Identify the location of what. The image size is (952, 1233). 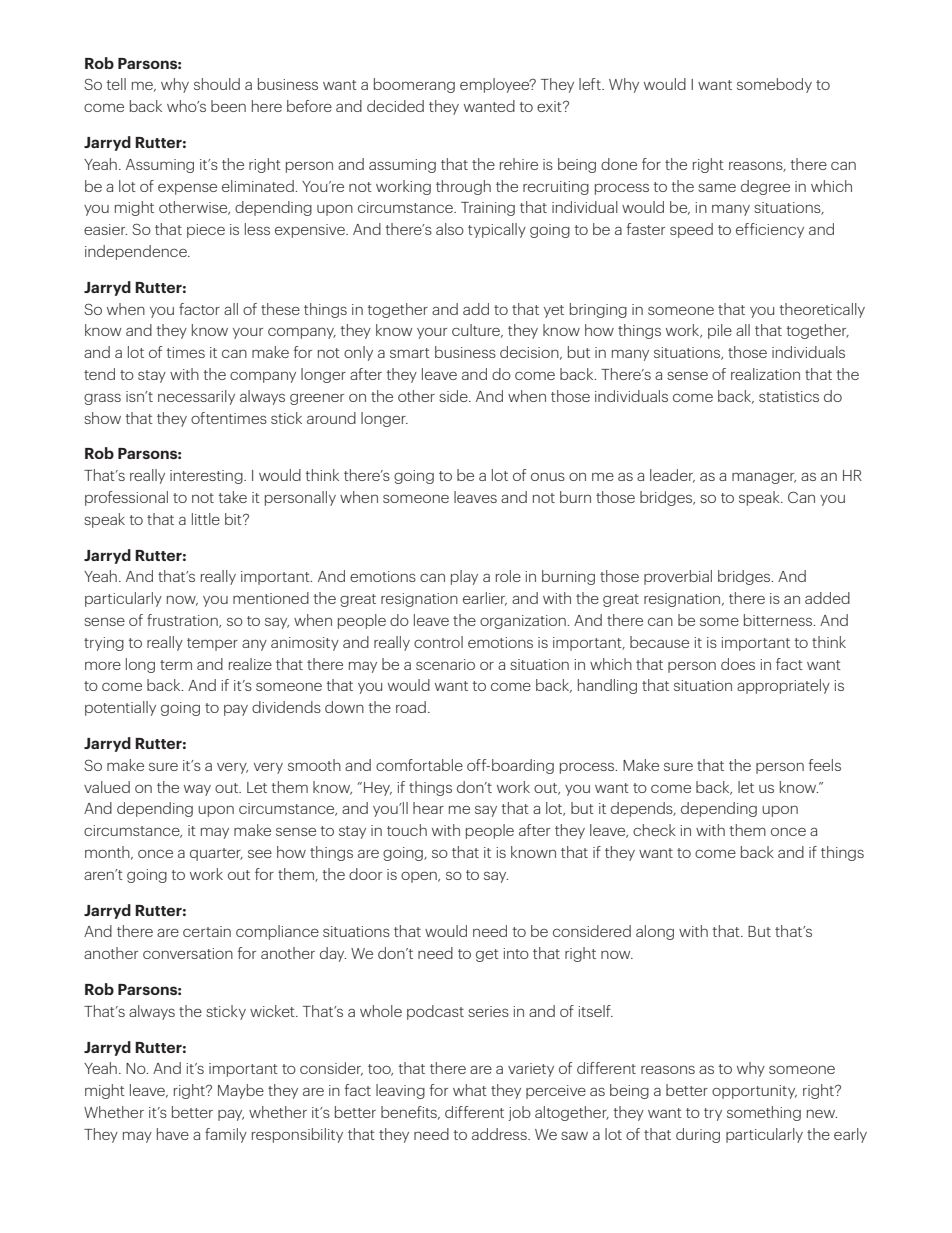
(470, 1090).
